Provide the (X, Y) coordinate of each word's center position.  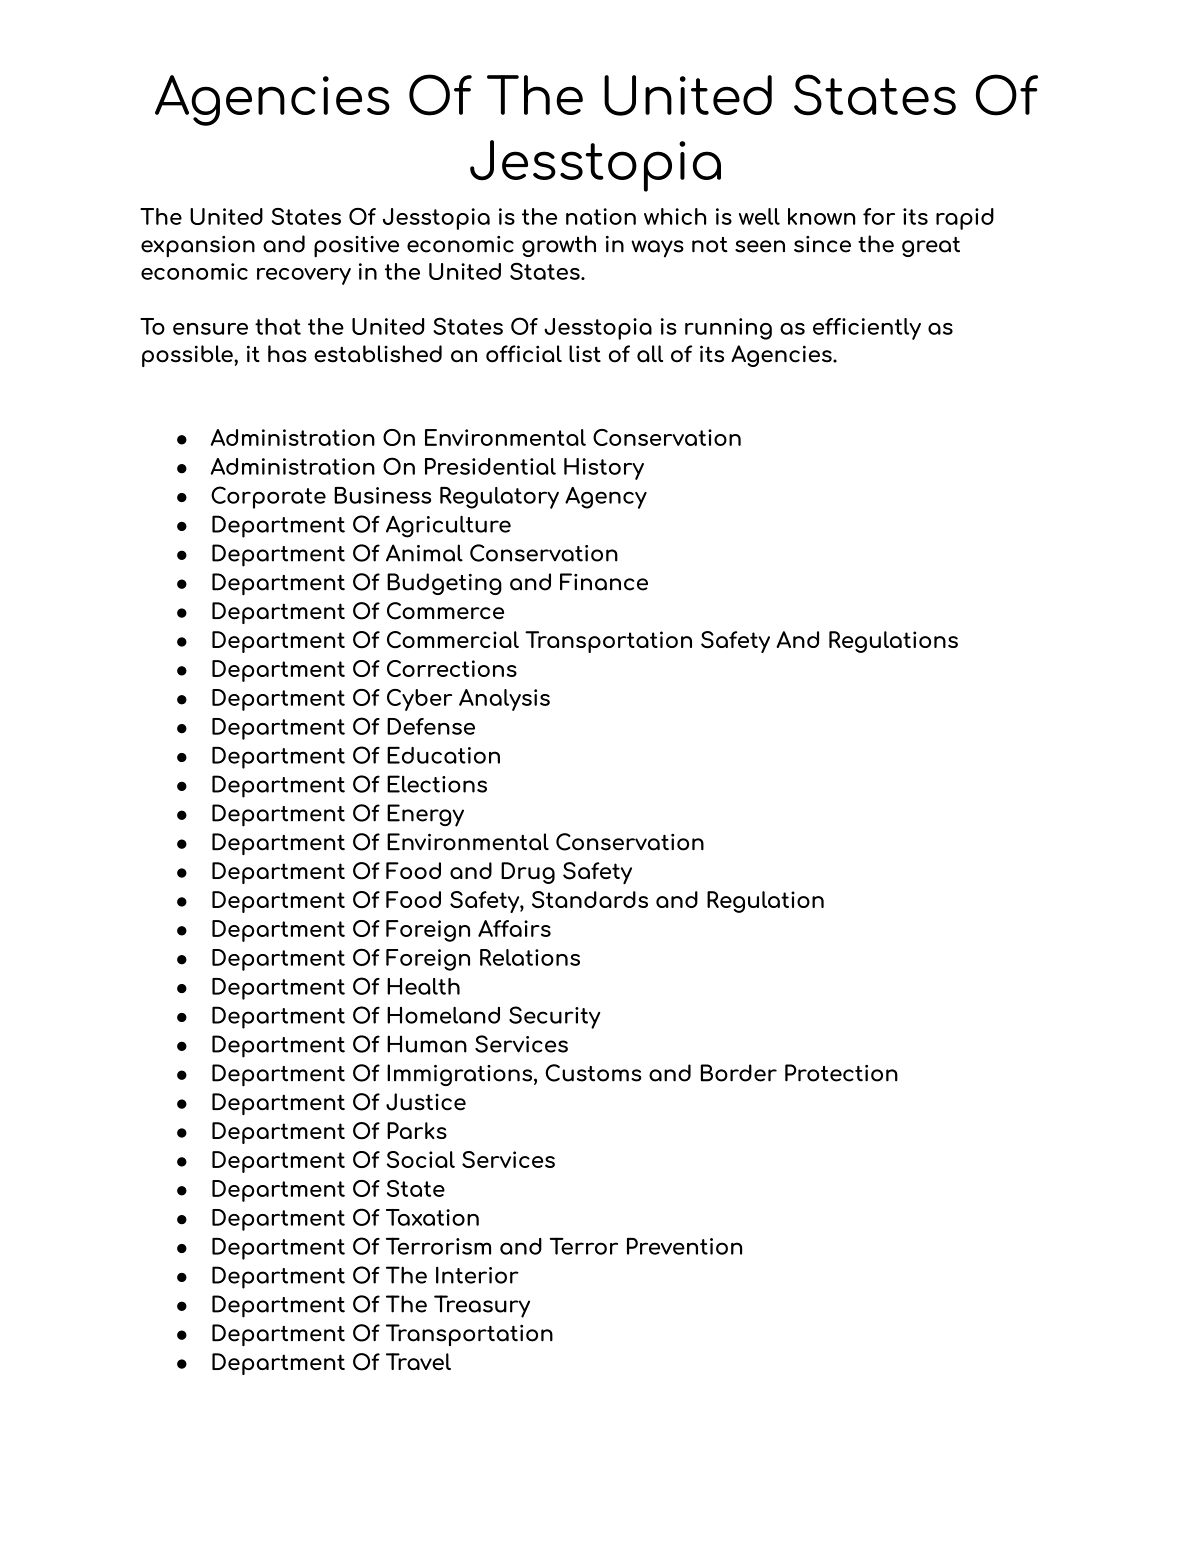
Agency (606, 498)
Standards (590, 899)
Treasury (482, 1306)
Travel (418, 1361)
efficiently (867, 329)
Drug (528, 873)
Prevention (684, 1246)
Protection (841, 1073)
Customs (593, 1073)
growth (559, 246)
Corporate (268, 497)
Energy (425, 815)
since (822, 244)
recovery (304, 276)
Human (427, 1044)
